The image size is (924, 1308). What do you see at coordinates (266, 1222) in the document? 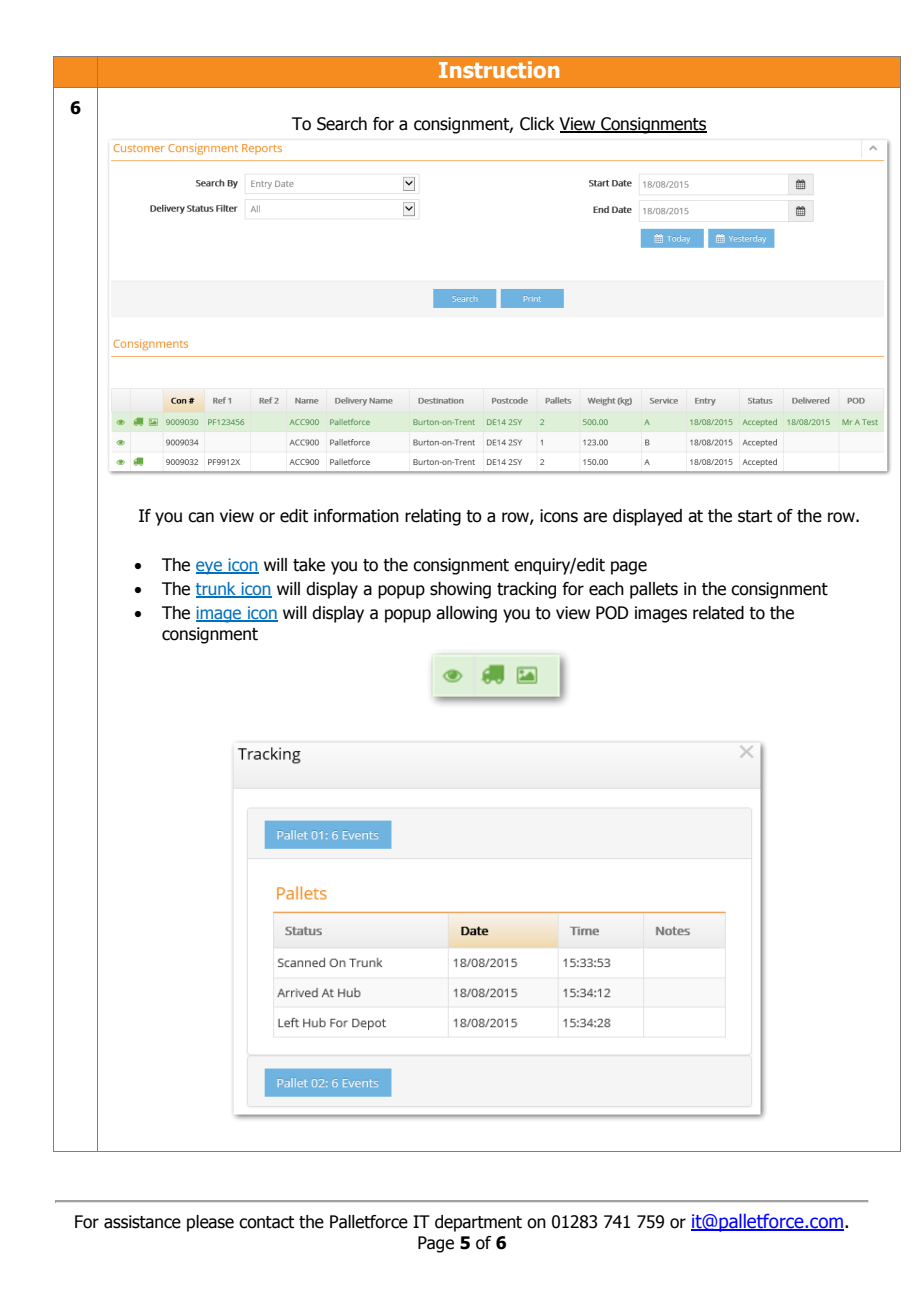
I see `contact` at bounding box center [266, 1222].
